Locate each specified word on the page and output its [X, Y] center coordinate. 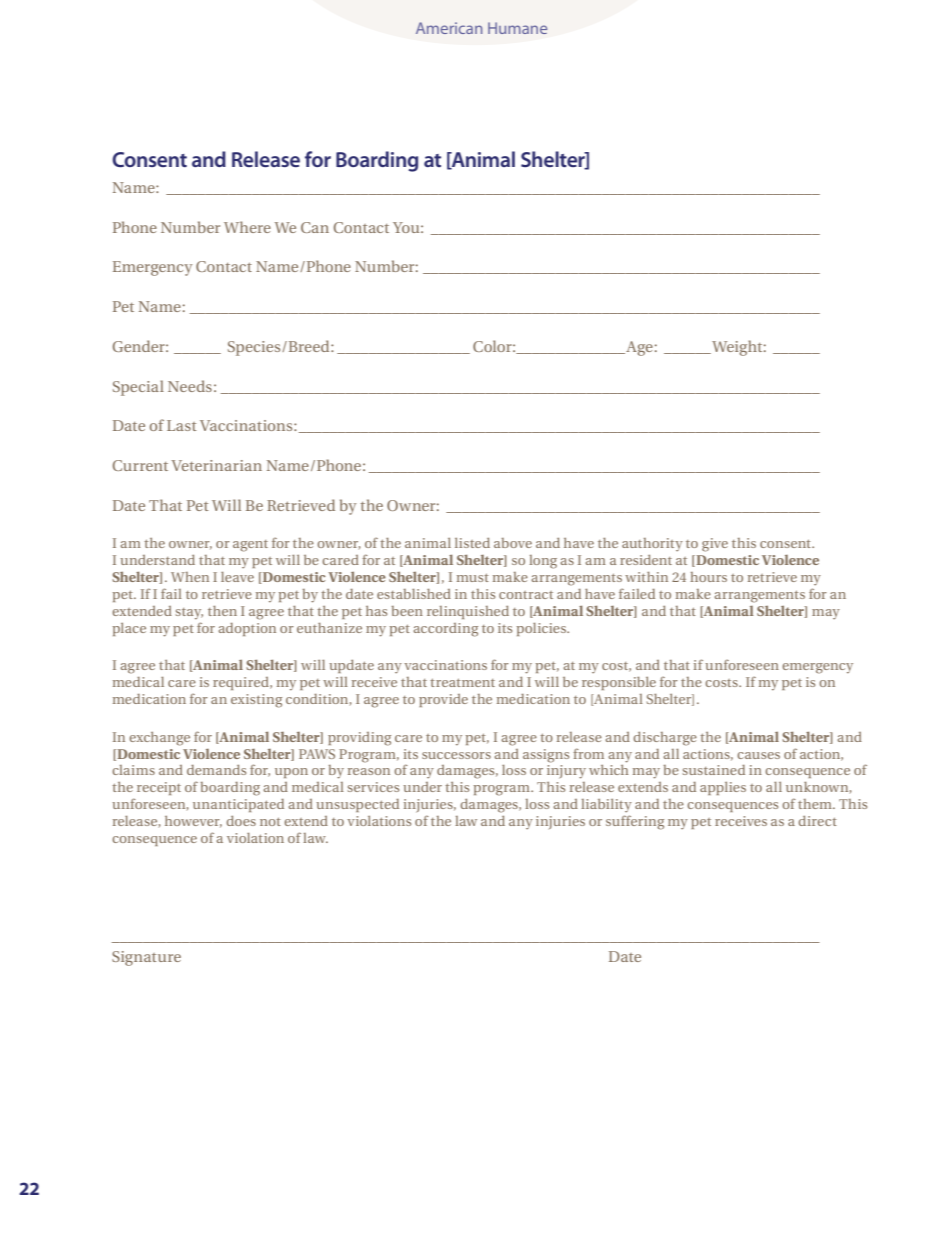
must [473, 577]
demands [216, 770]
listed [472, 543]
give [715, 545]
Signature [146, 958]
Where [247, 227]
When [190, 577]
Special [138, 388]
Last [182, 425]
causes [758, 755]
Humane [517, 28]
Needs [190, 386]
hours [708, 577]
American [449, 28]
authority [652, 544]
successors [456, 755]
